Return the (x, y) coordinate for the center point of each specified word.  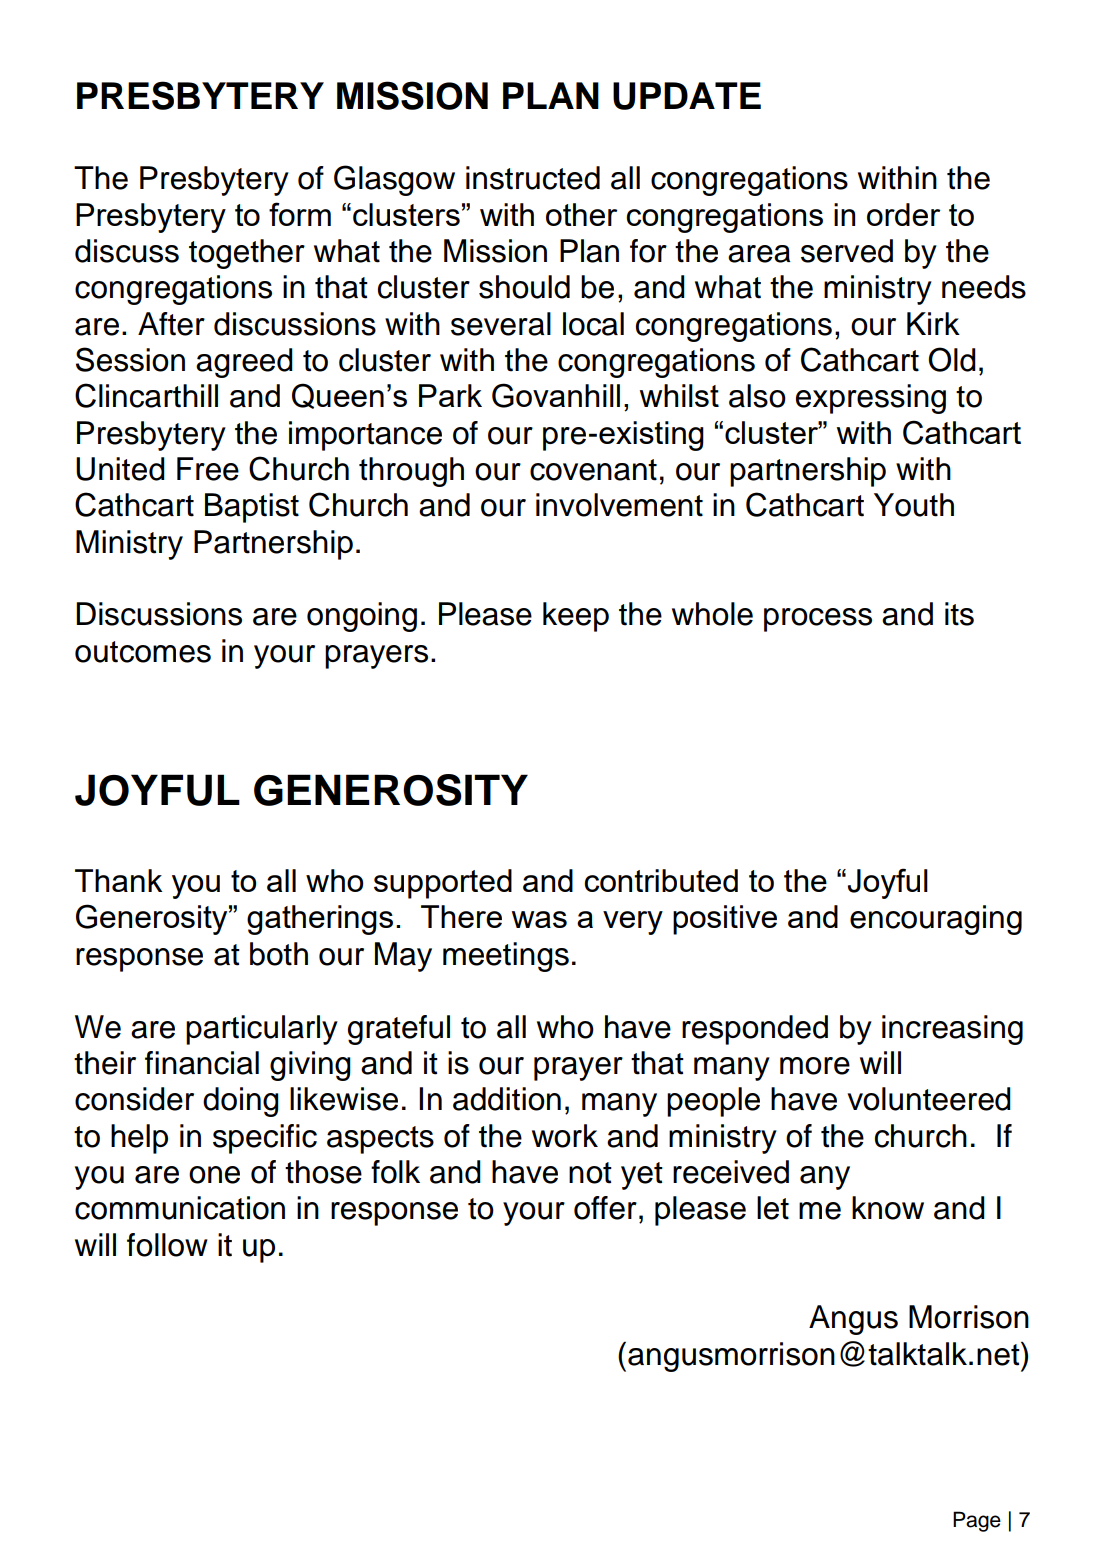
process (818, 620)
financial (202, 1063)
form (300, 214)
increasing (952, 1030)
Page (977, 1521)
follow (167, 1245)
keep (576, 617)
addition (507, 1099)
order (903, 214)
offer (605, 1208)
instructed (533, 178)
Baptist (252, 508)
